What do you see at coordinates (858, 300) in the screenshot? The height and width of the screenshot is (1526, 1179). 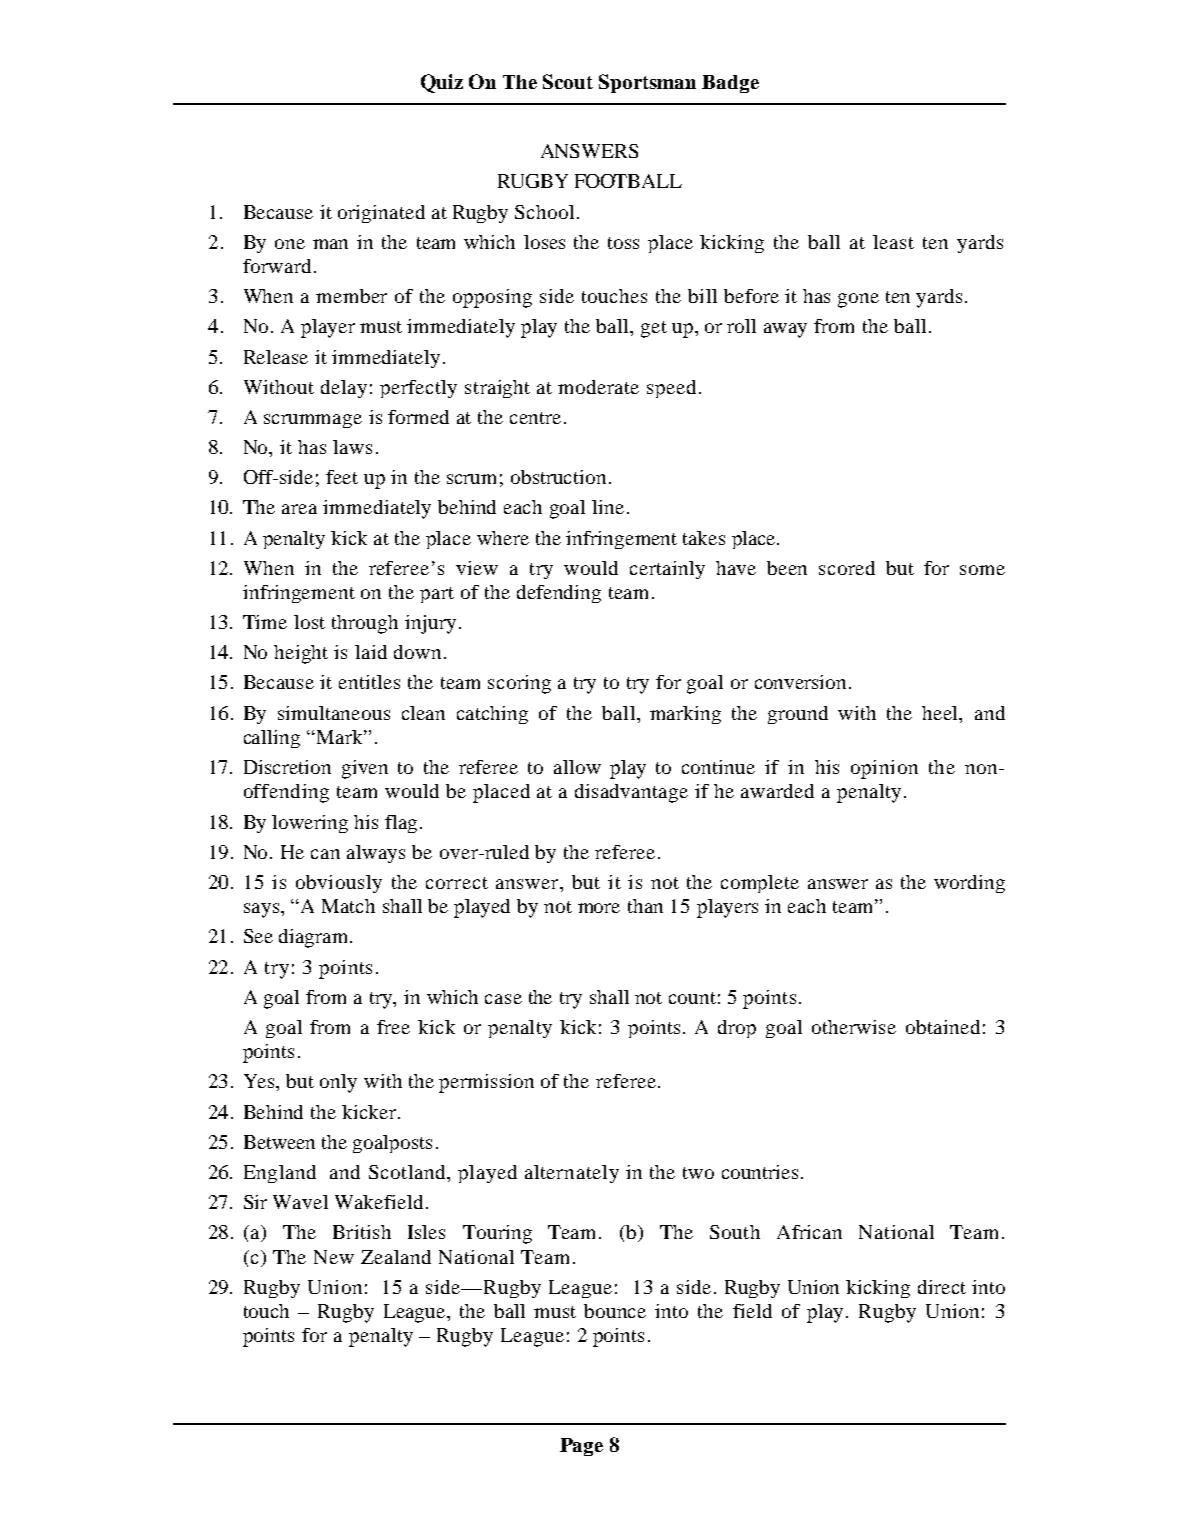 I see `gone` at bounding box center [858, 300].
